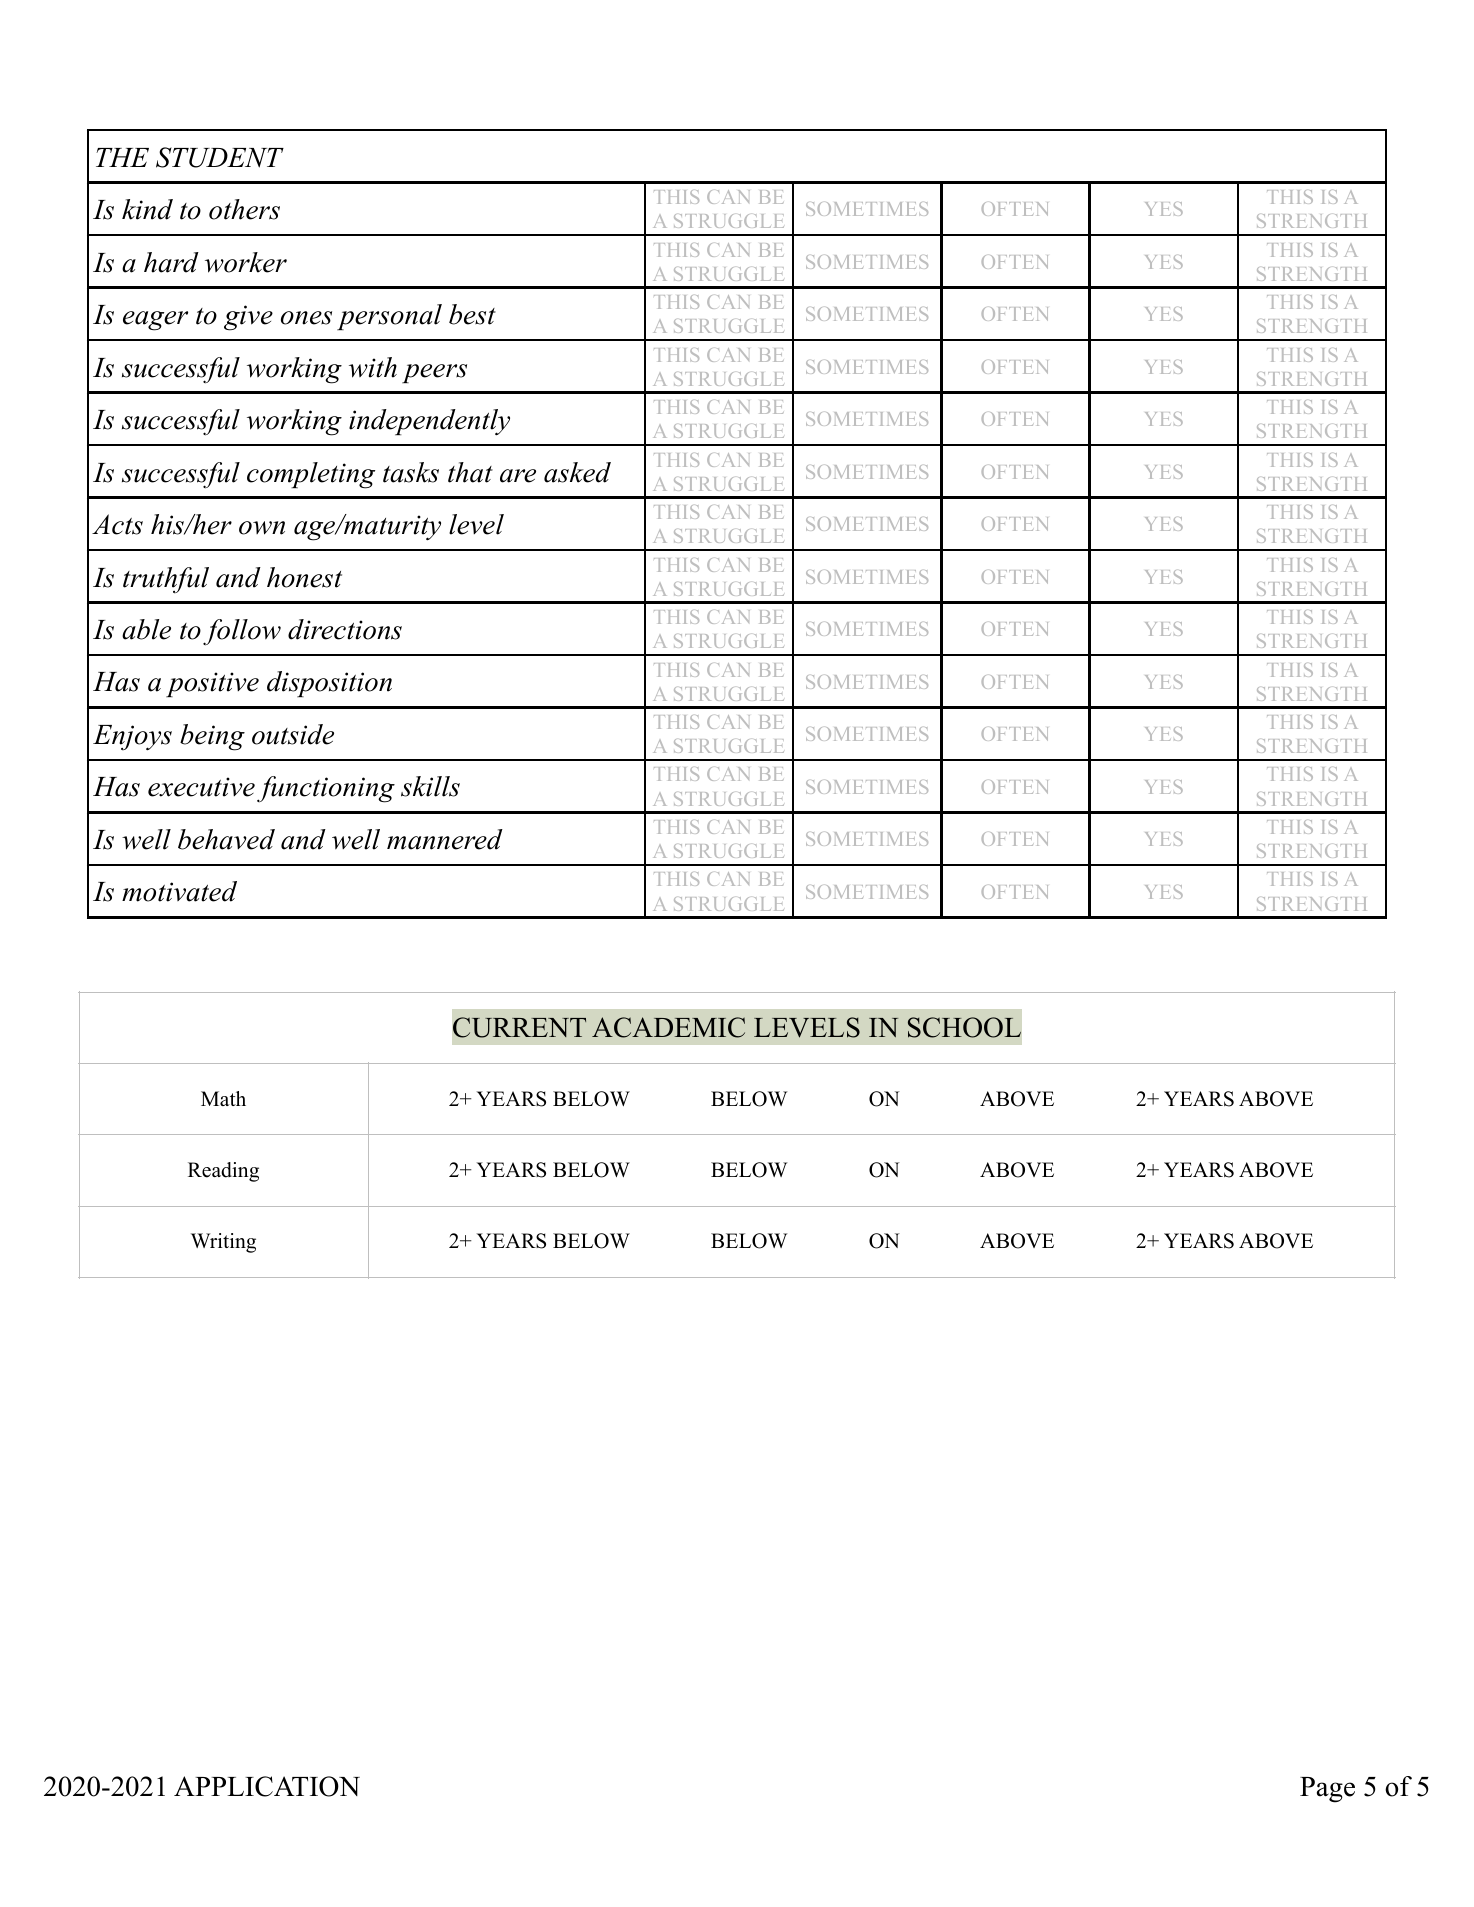 The image size is (1474, 1907). I want to click on best, so click(472, 314).
